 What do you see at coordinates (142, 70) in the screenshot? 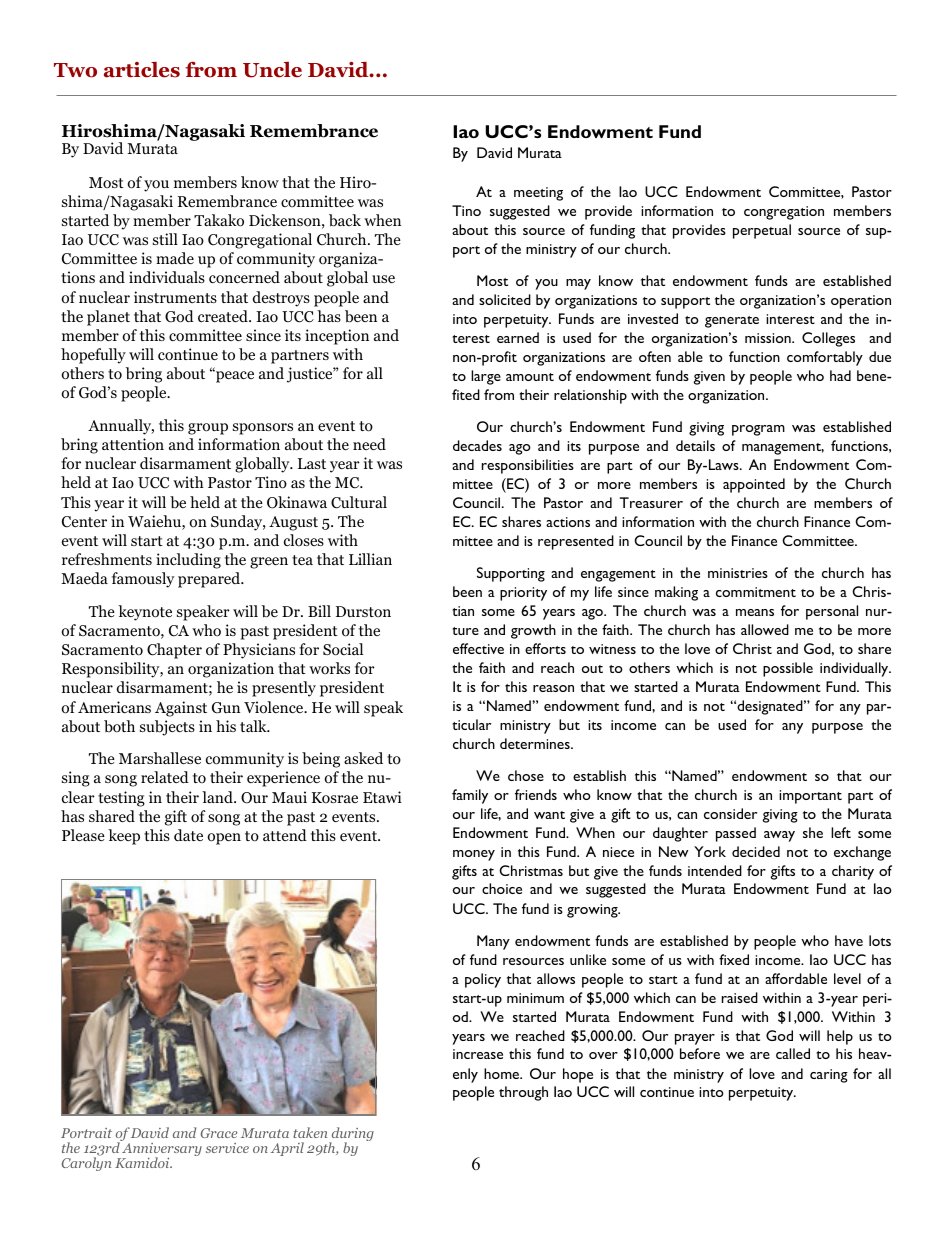
I see `articles` at bounding box center [142, 70].
